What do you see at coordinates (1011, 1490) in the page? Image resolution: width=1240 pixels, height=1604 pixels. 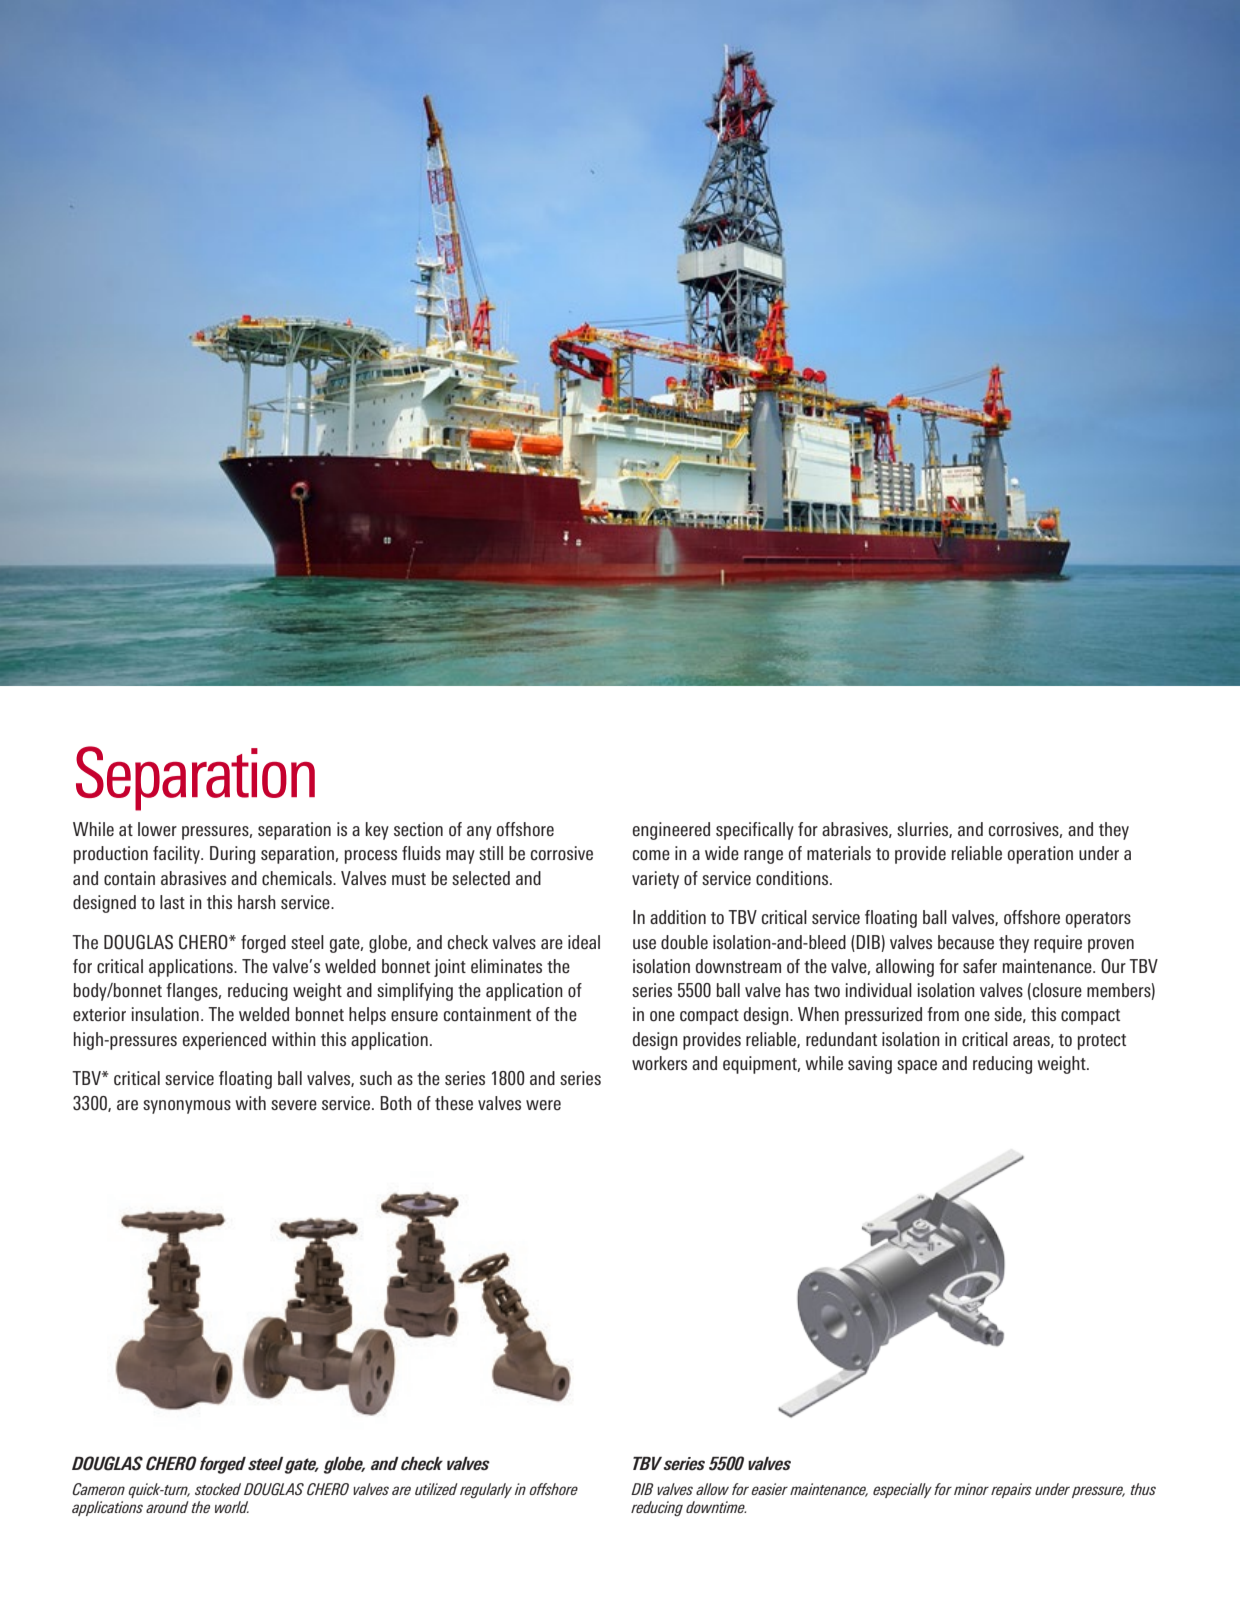 I see `repairs` at bounding box center [1011, 1490].
